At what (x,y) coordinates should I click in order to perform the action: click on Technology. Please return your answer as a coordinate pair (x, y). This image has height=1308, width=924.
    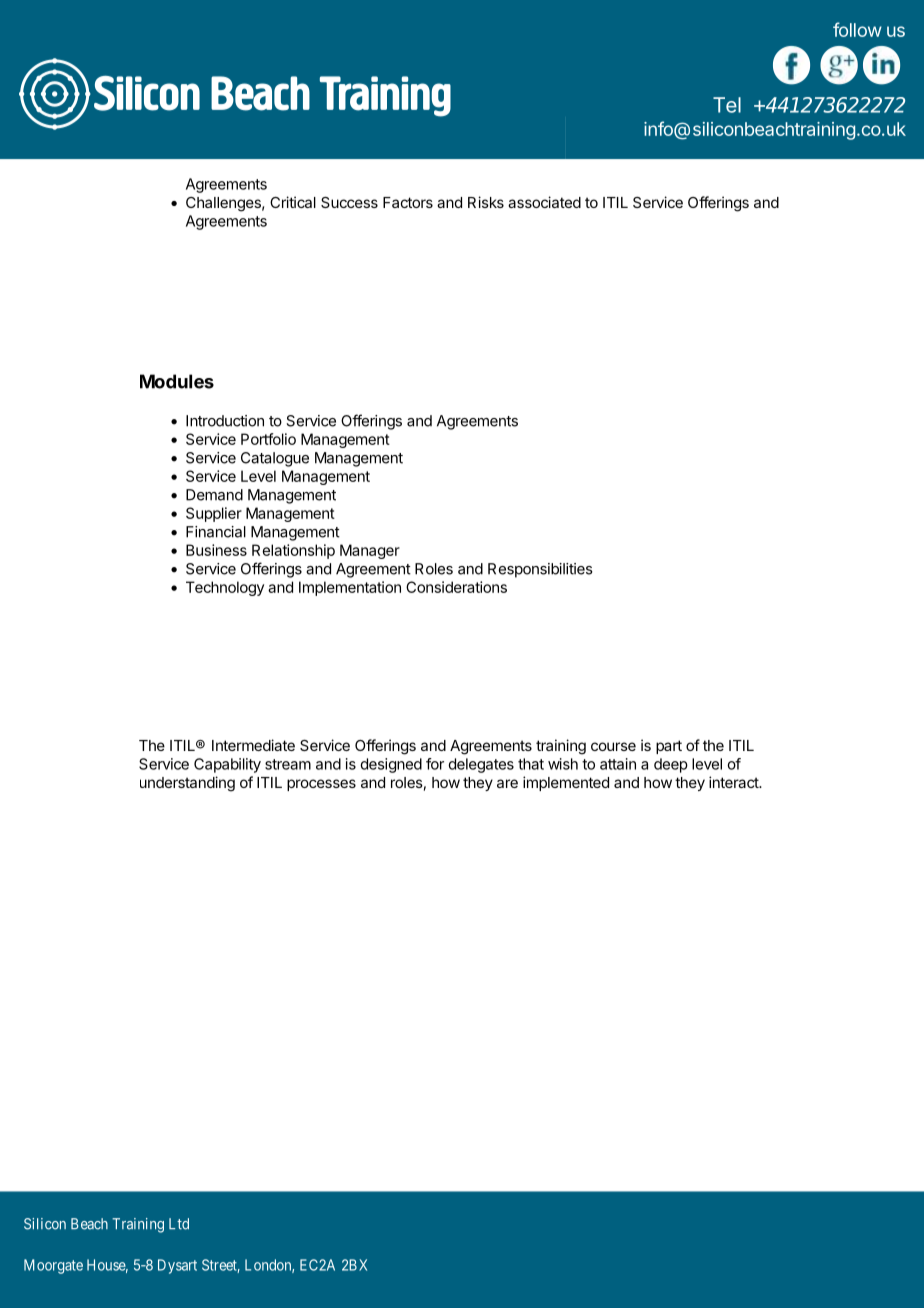
    Looking at the image, I should click on (225, 588).
